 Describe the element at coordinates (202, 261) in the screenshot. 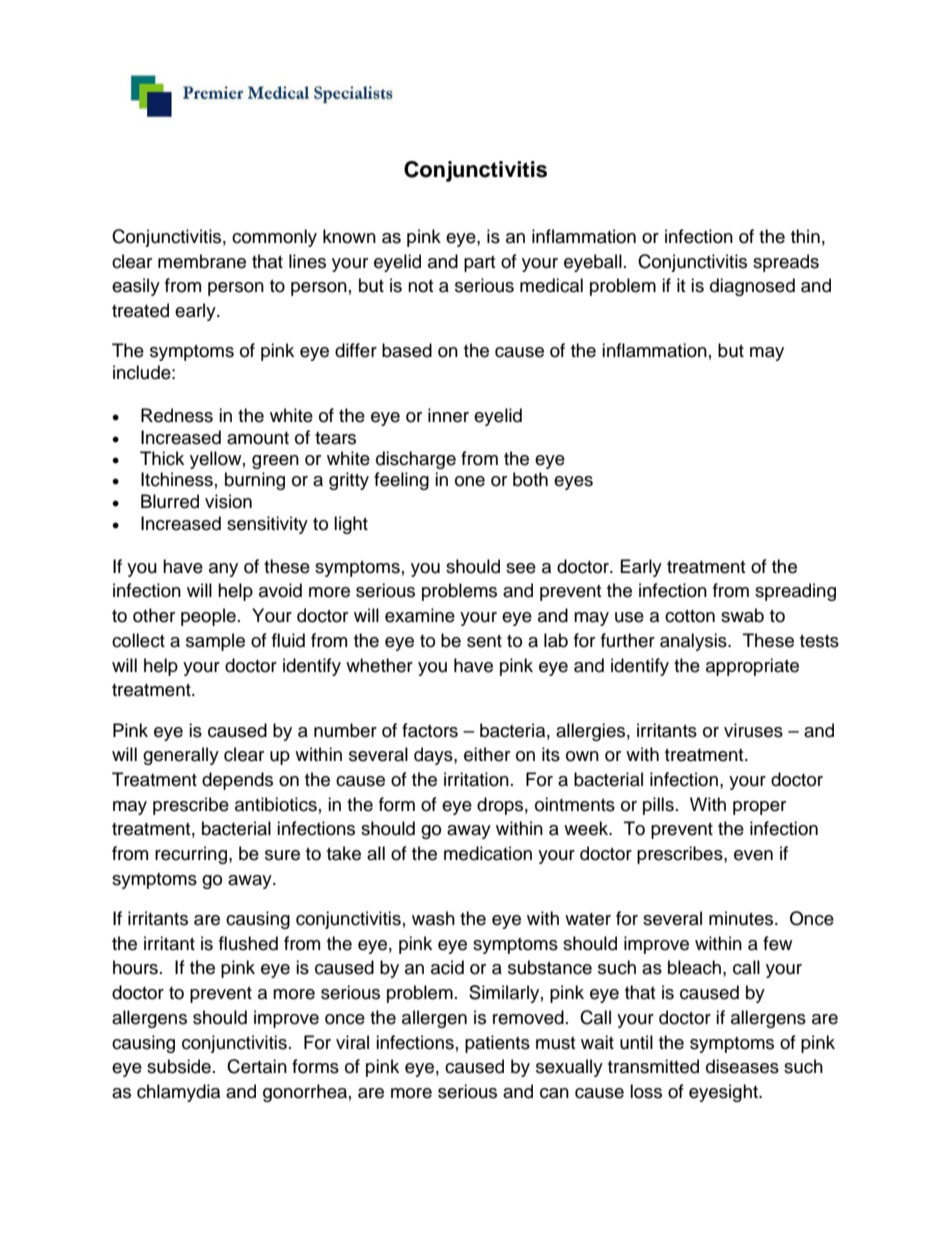

I see `membrane` at that location.
